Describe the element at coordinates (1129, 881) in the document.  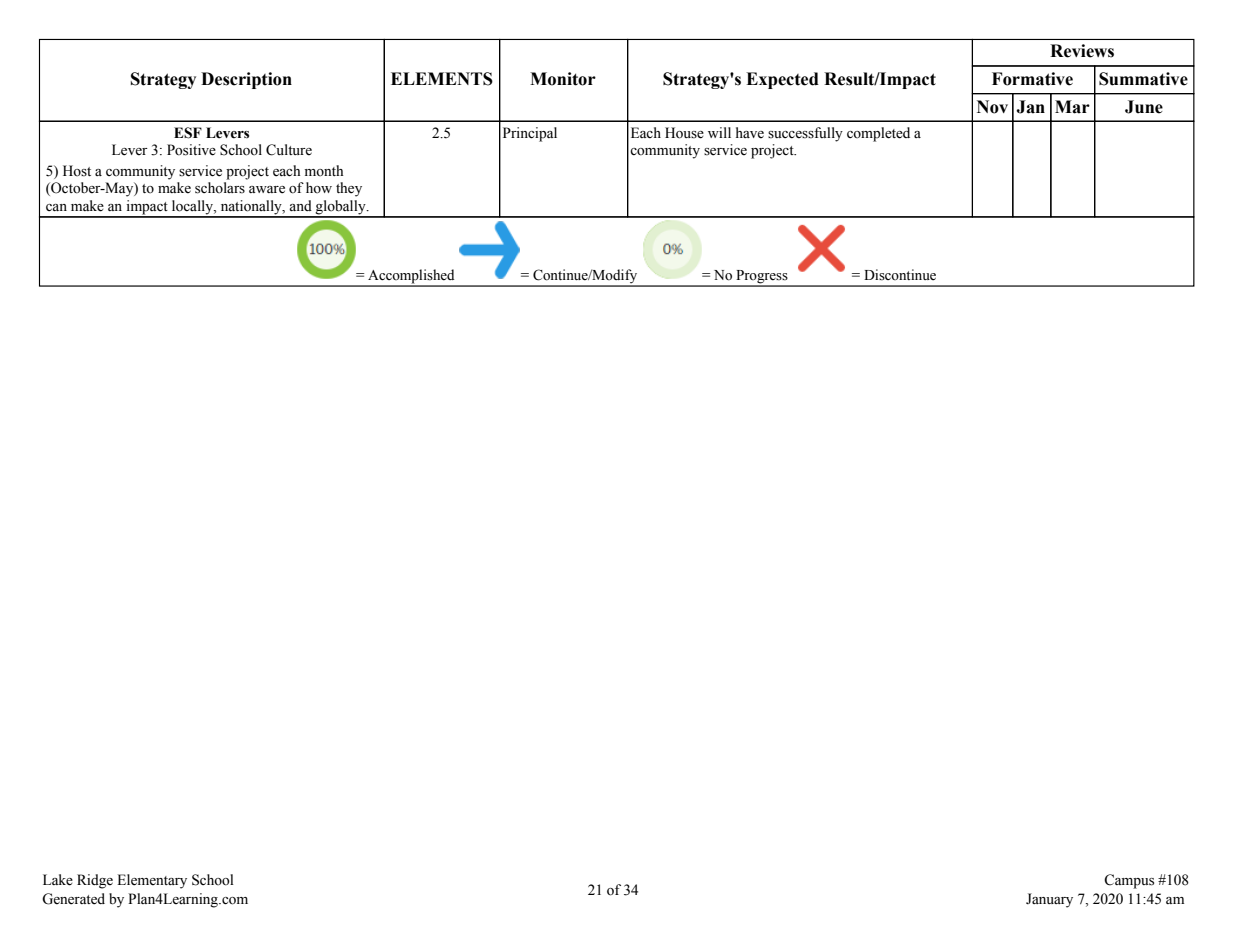
I see `Campus` at that location.
